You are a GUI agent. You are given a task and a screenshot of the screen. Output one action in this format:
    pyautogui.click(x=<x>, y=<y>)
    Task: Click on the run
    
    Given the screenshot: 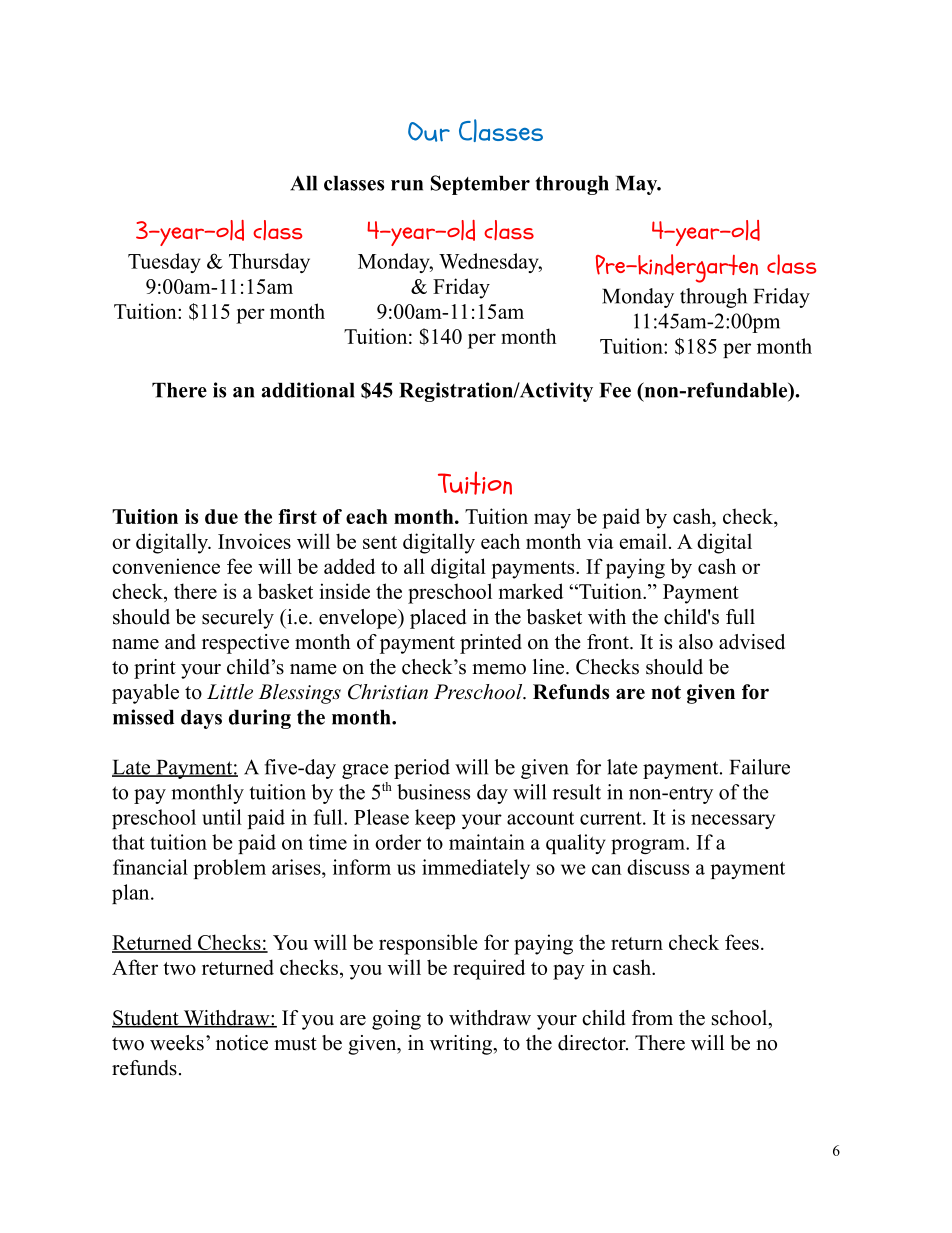 What is the action you would take?
    pyautogui.click(x=407, y=185)
